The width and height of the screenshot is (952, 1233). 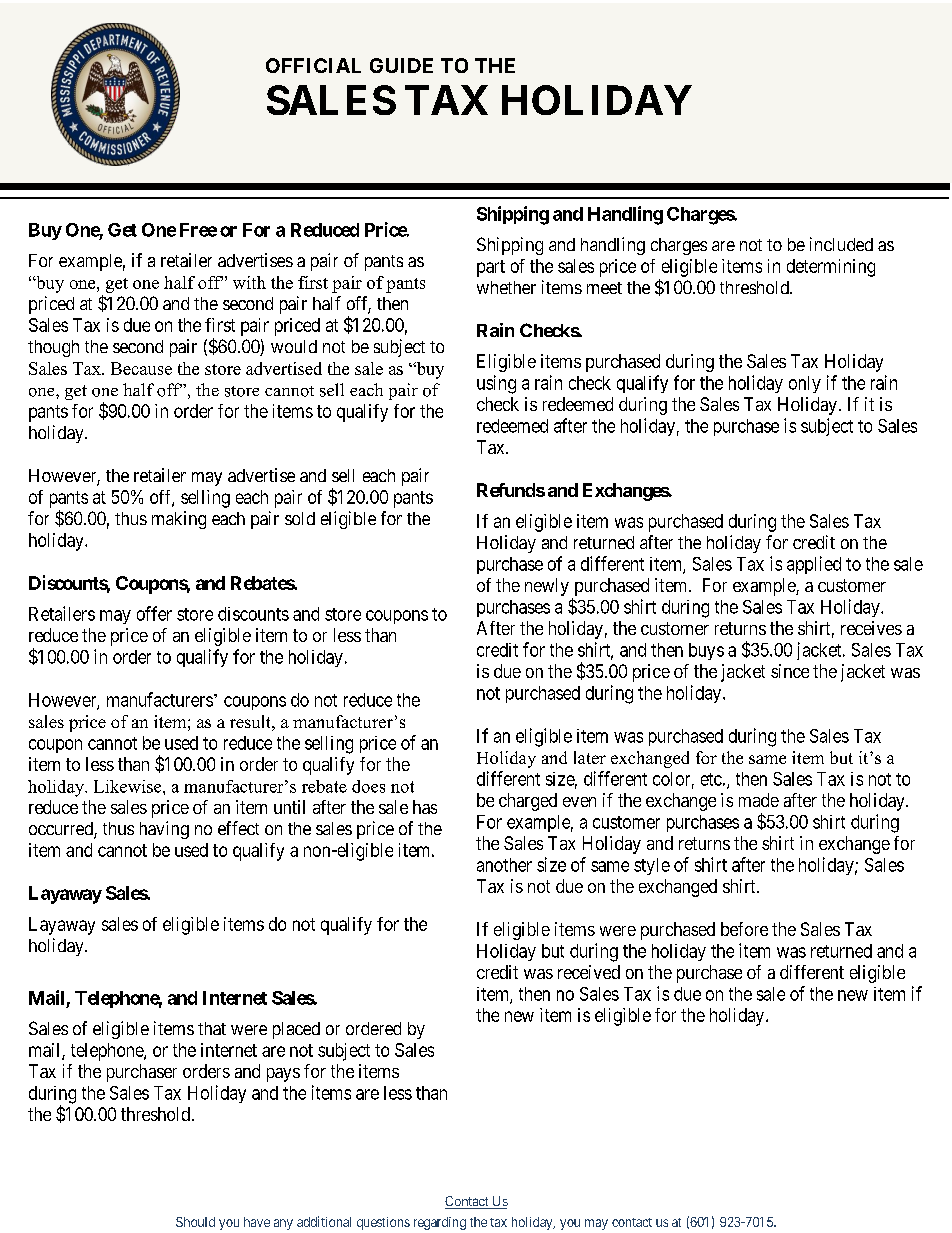 What do you see at coordinates (759, 800) in the screenshot?
I see `made` at bounding box center [759, 800].
